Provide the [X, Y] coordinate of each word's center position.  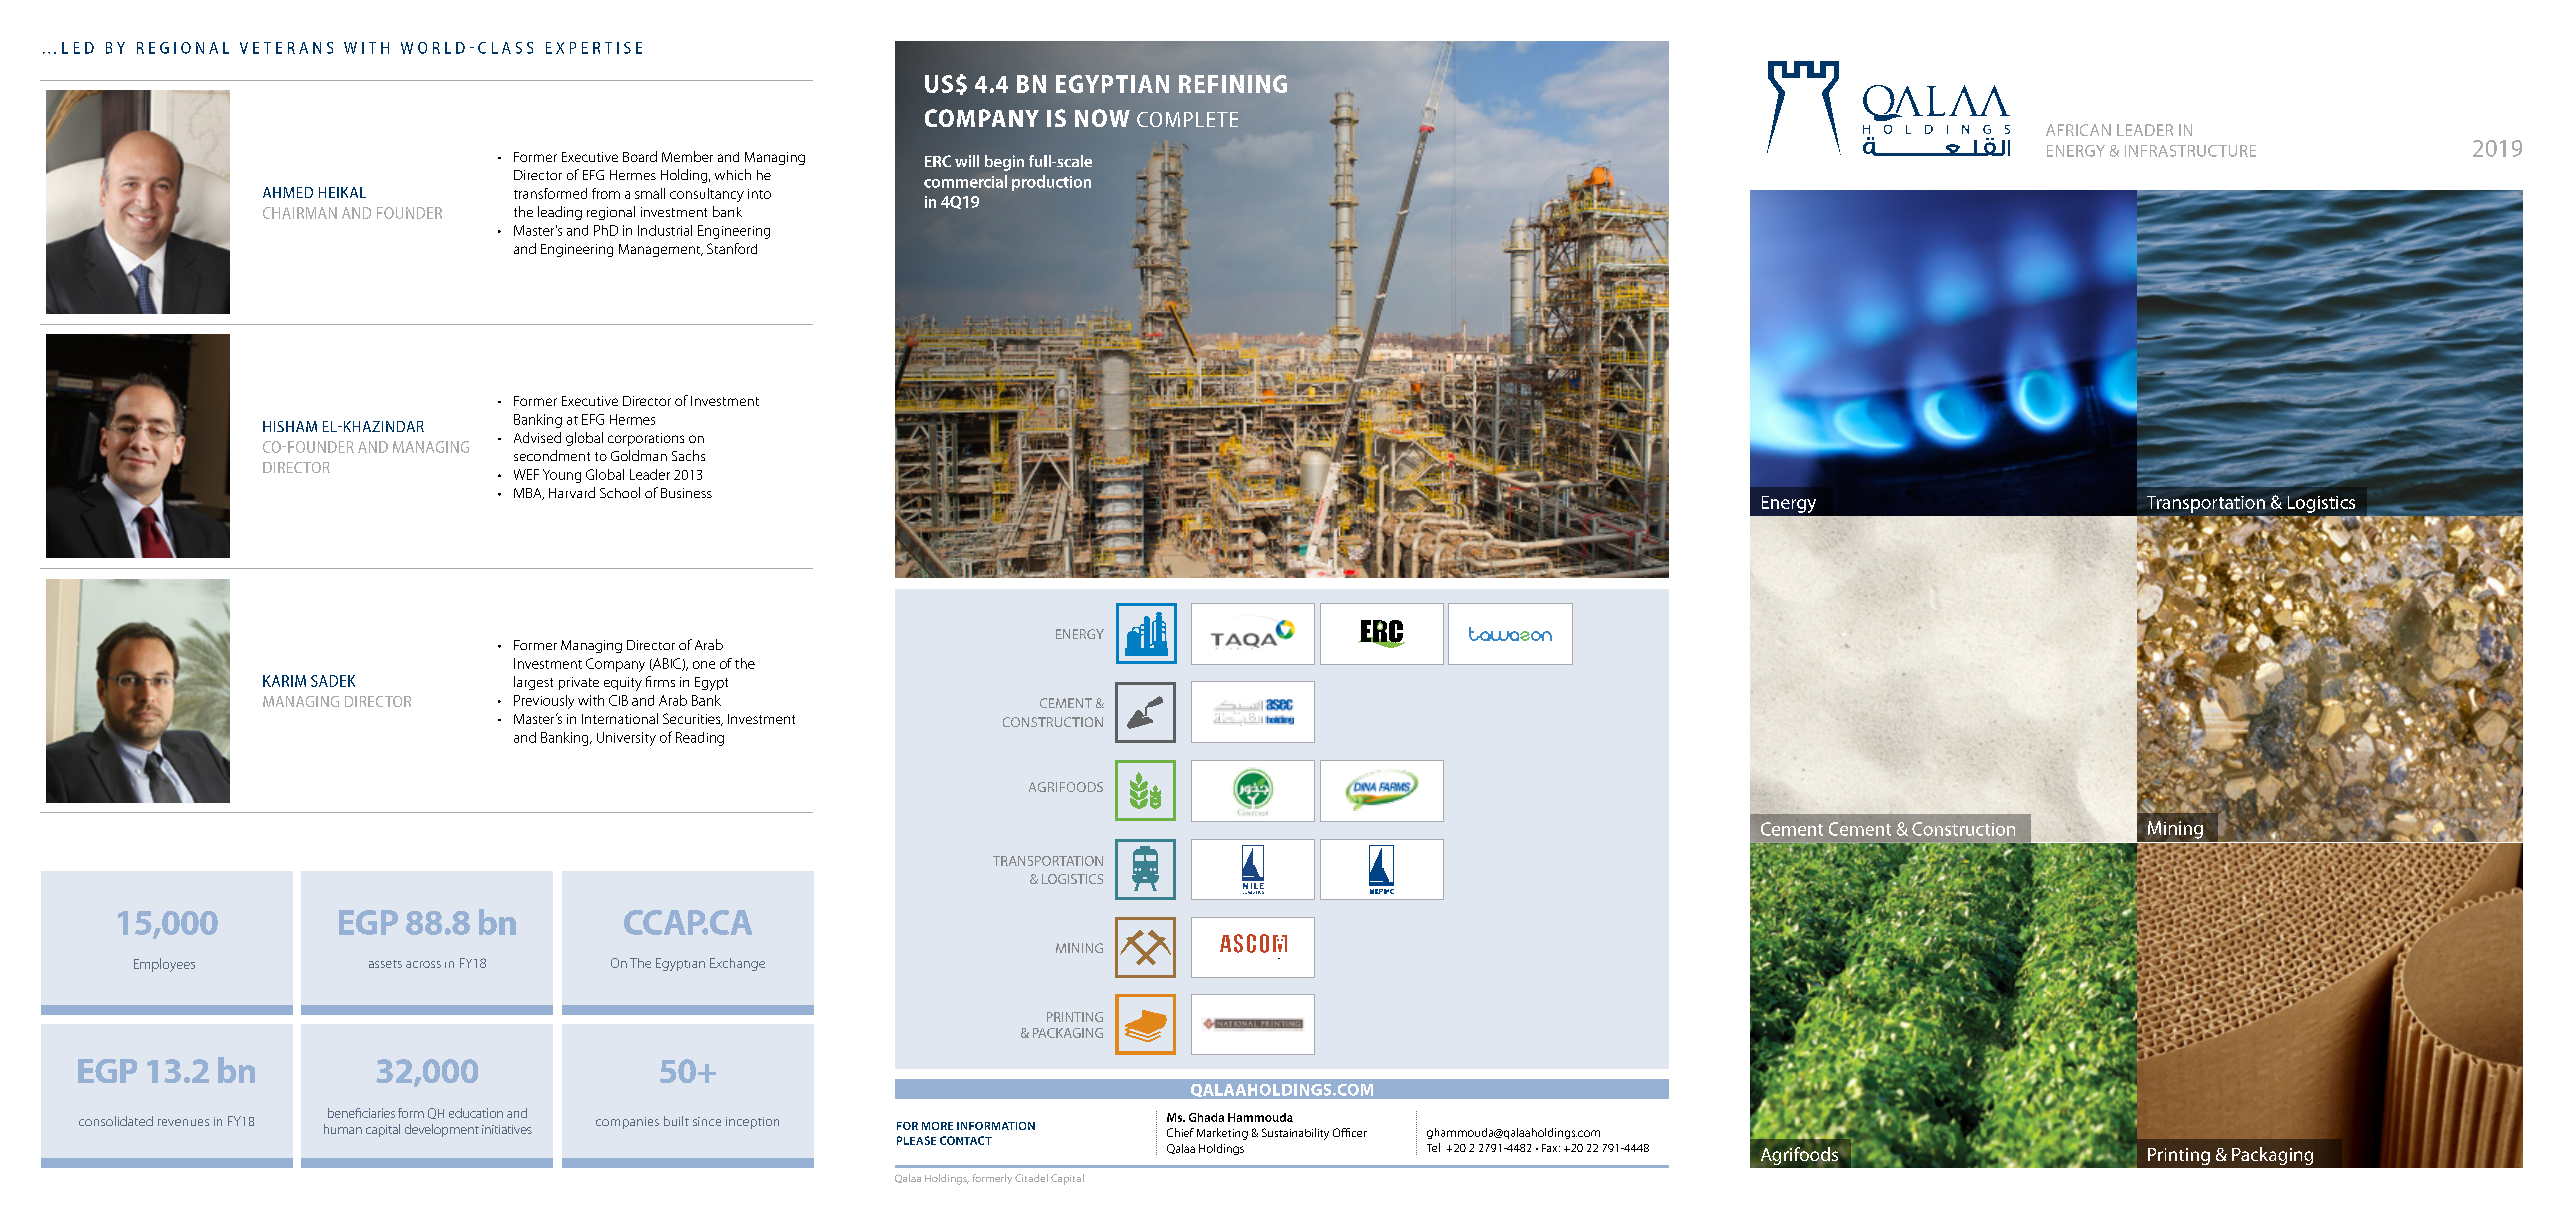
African [2078, 130]
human [343, 1129]
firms [660, 681]
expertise [594, 48]
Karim [284, 681]
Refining [1233, 84]
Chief [1180, 1132]
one [704, 665]
